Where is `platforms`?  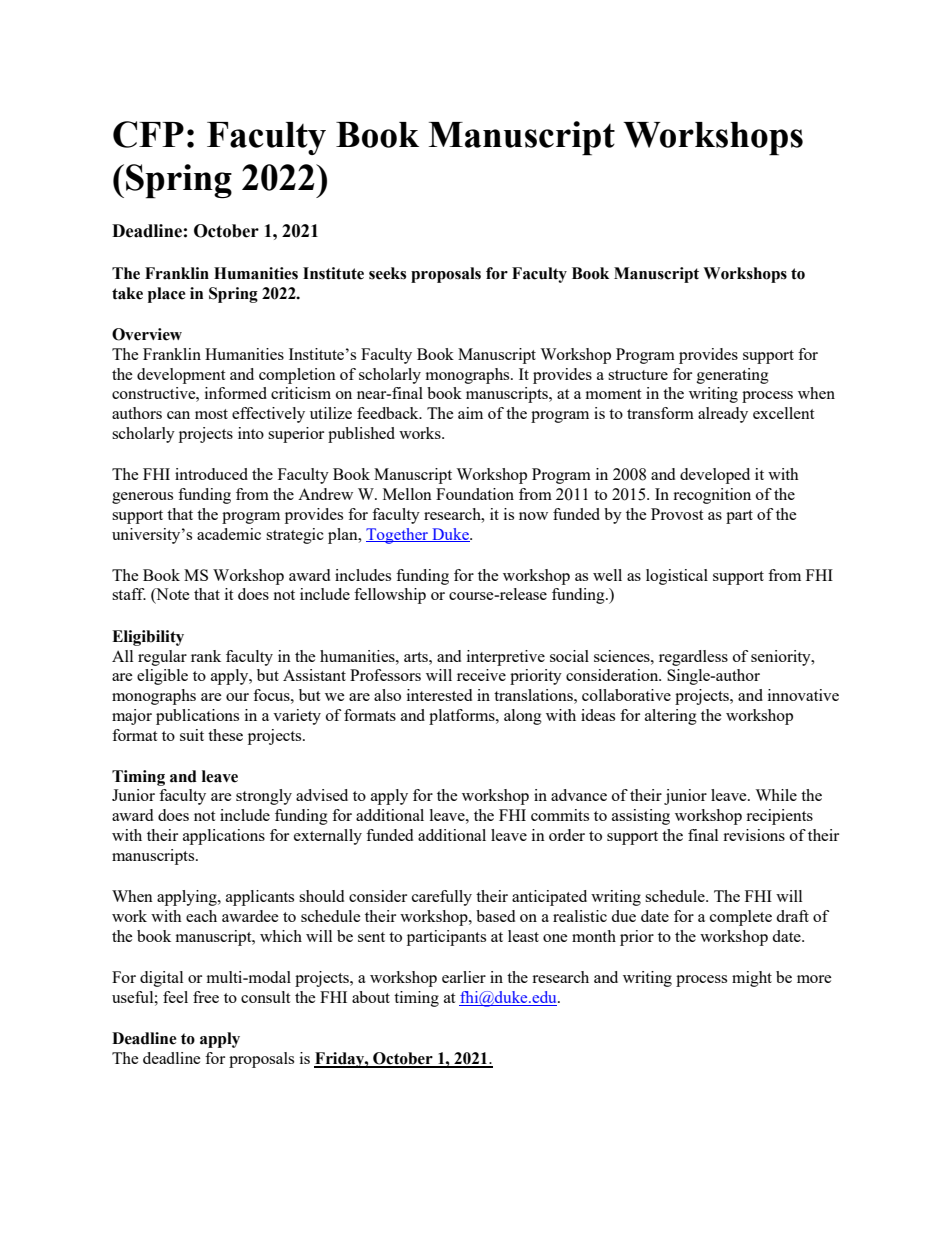
platforms is located at coordinates (463, 717).
